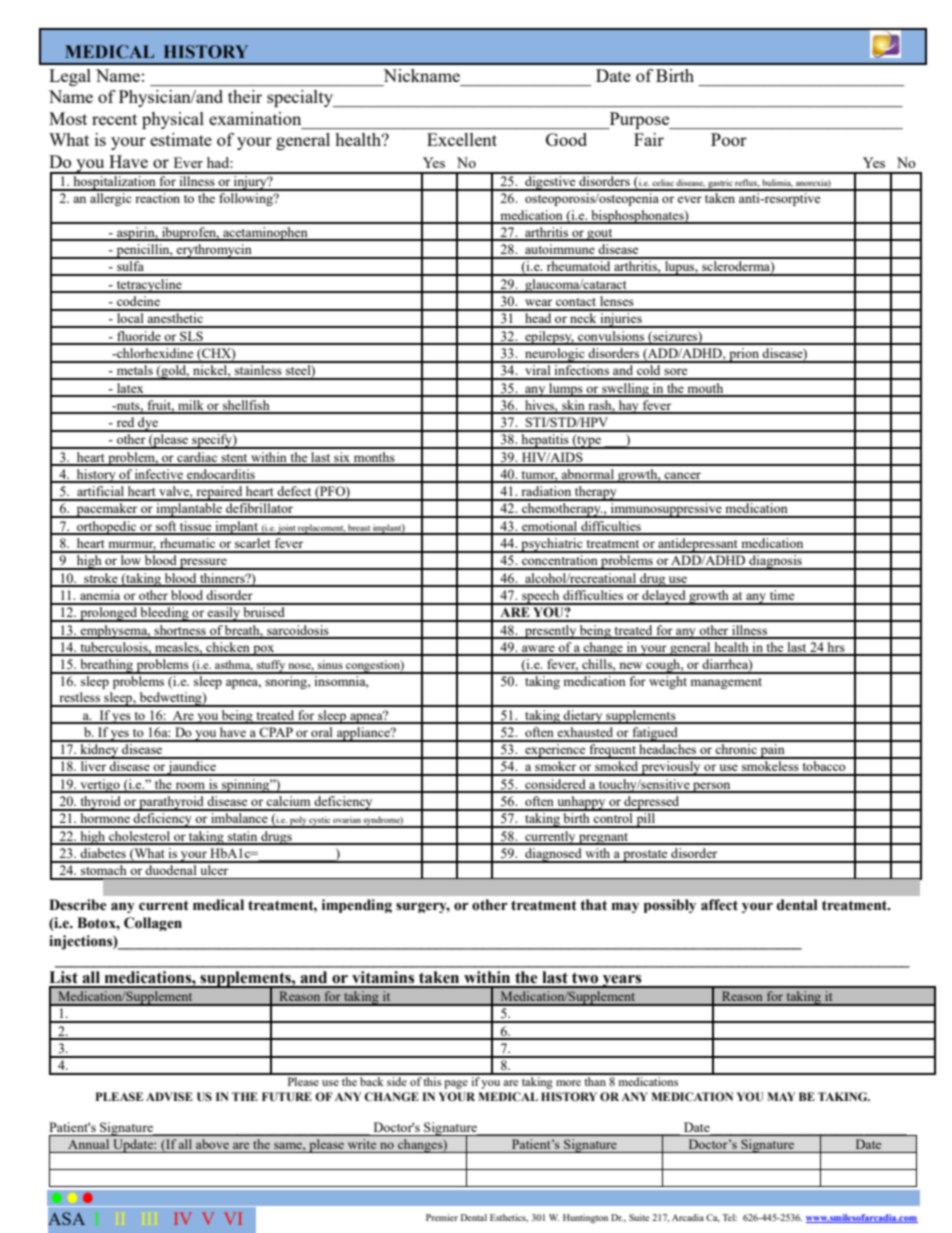  What do you see at coordinates (149, 286) in the screenshot?
I see `tetracycline` at bounding box center [149, 286].
